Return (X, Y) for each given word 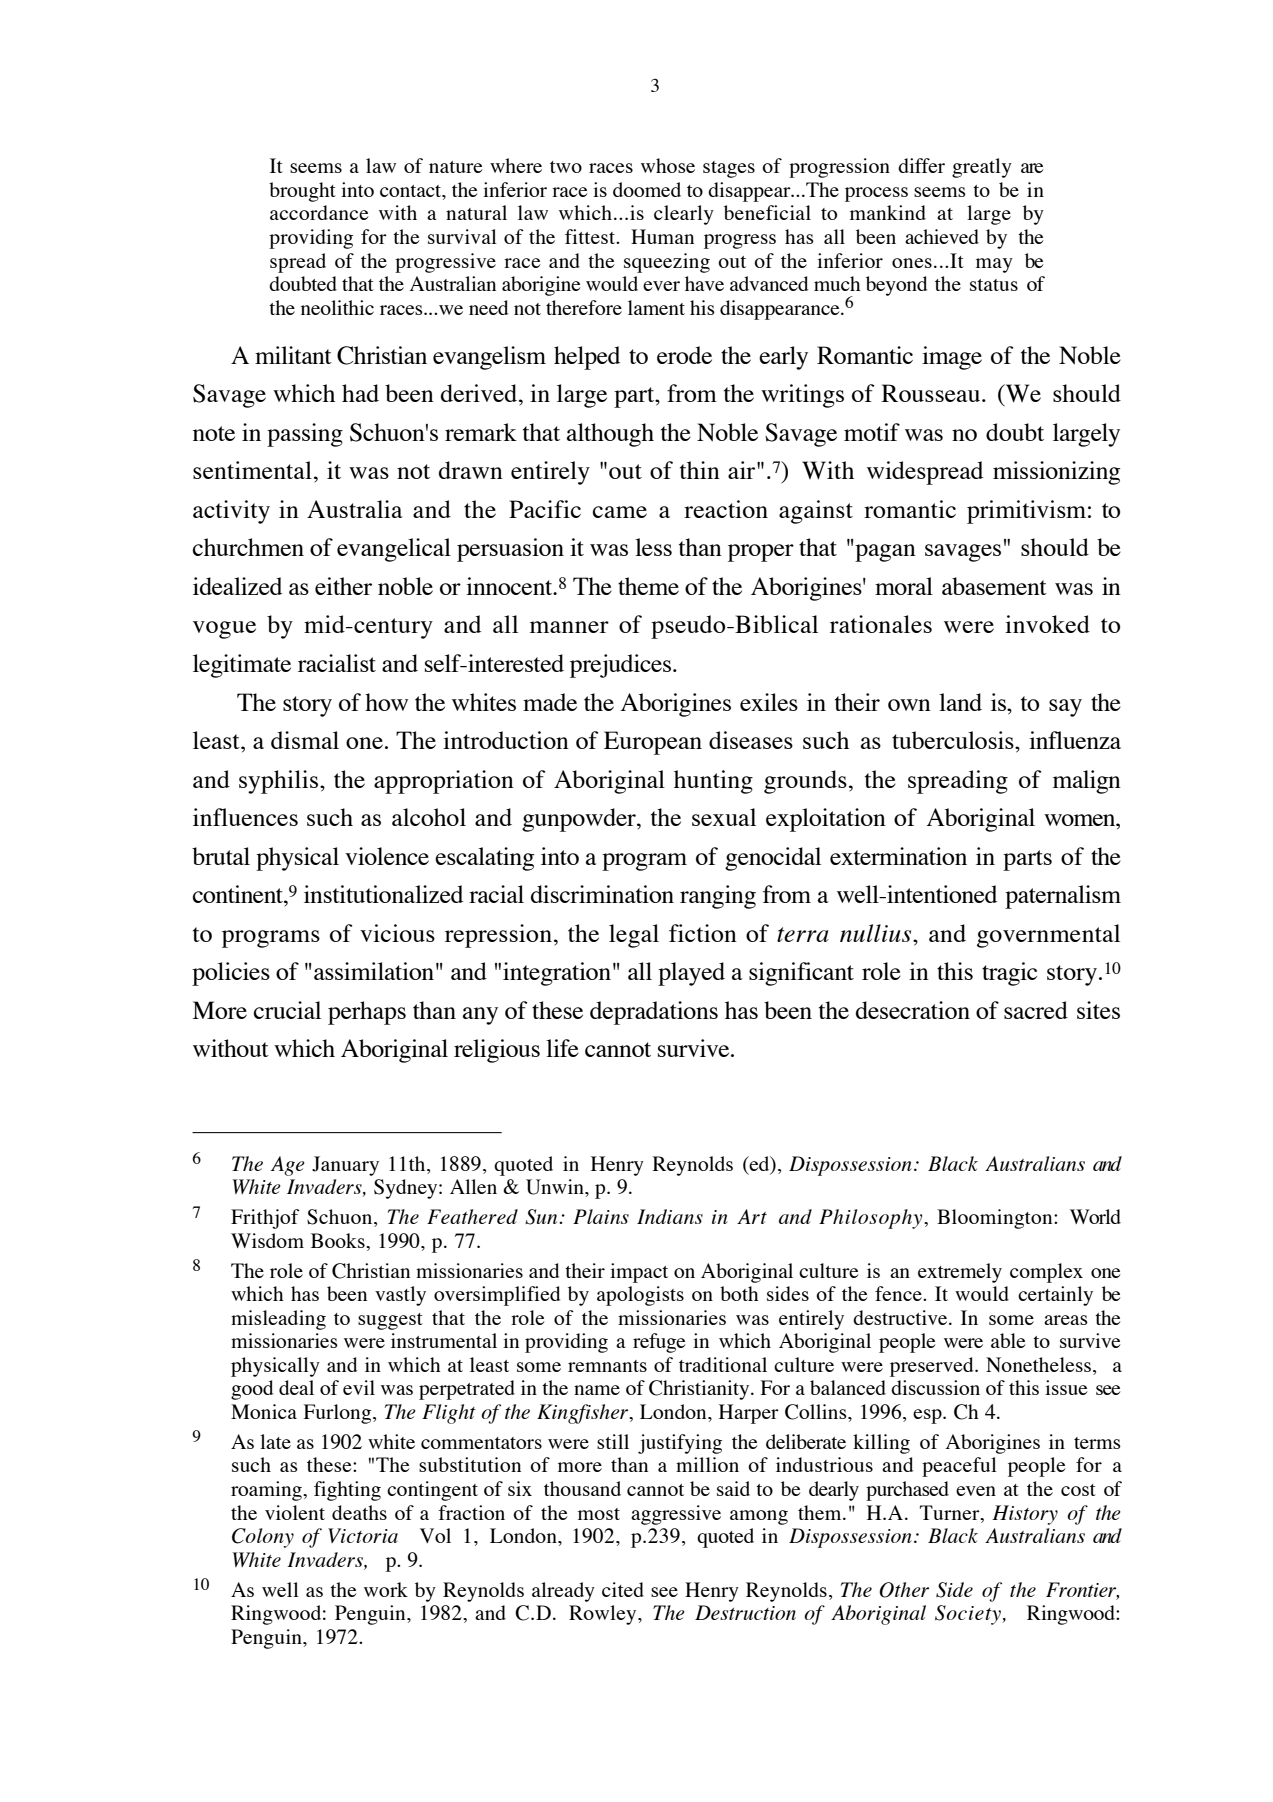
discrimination (602, 894)
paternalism (1063, 897)
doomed (647, 189)
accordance (319, 212)
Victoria (363, 1535)
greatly (982, 168)
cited (623, 1589)
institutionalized (383, 894)
